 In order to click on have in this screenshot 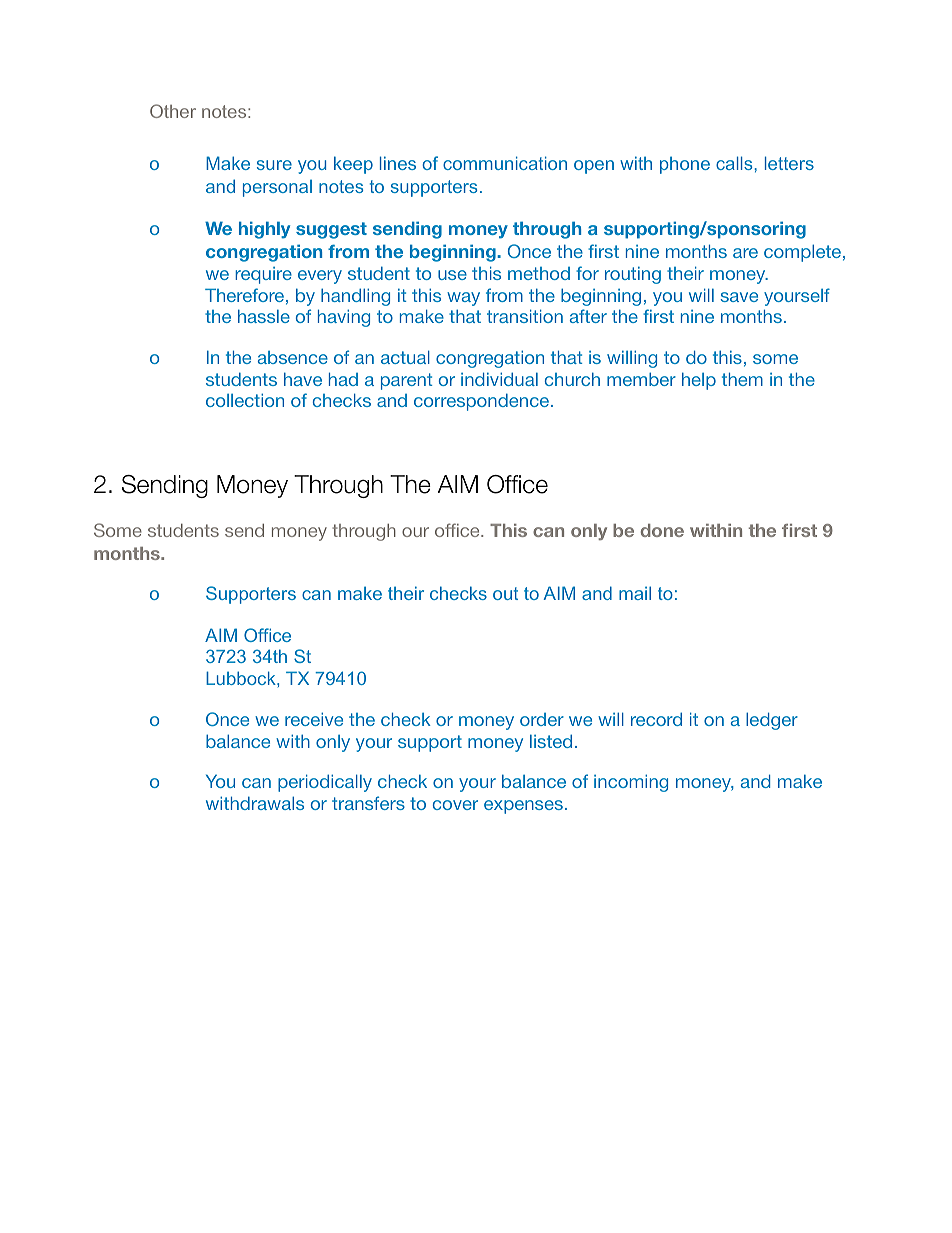, I will do `click(303, 379)`.
